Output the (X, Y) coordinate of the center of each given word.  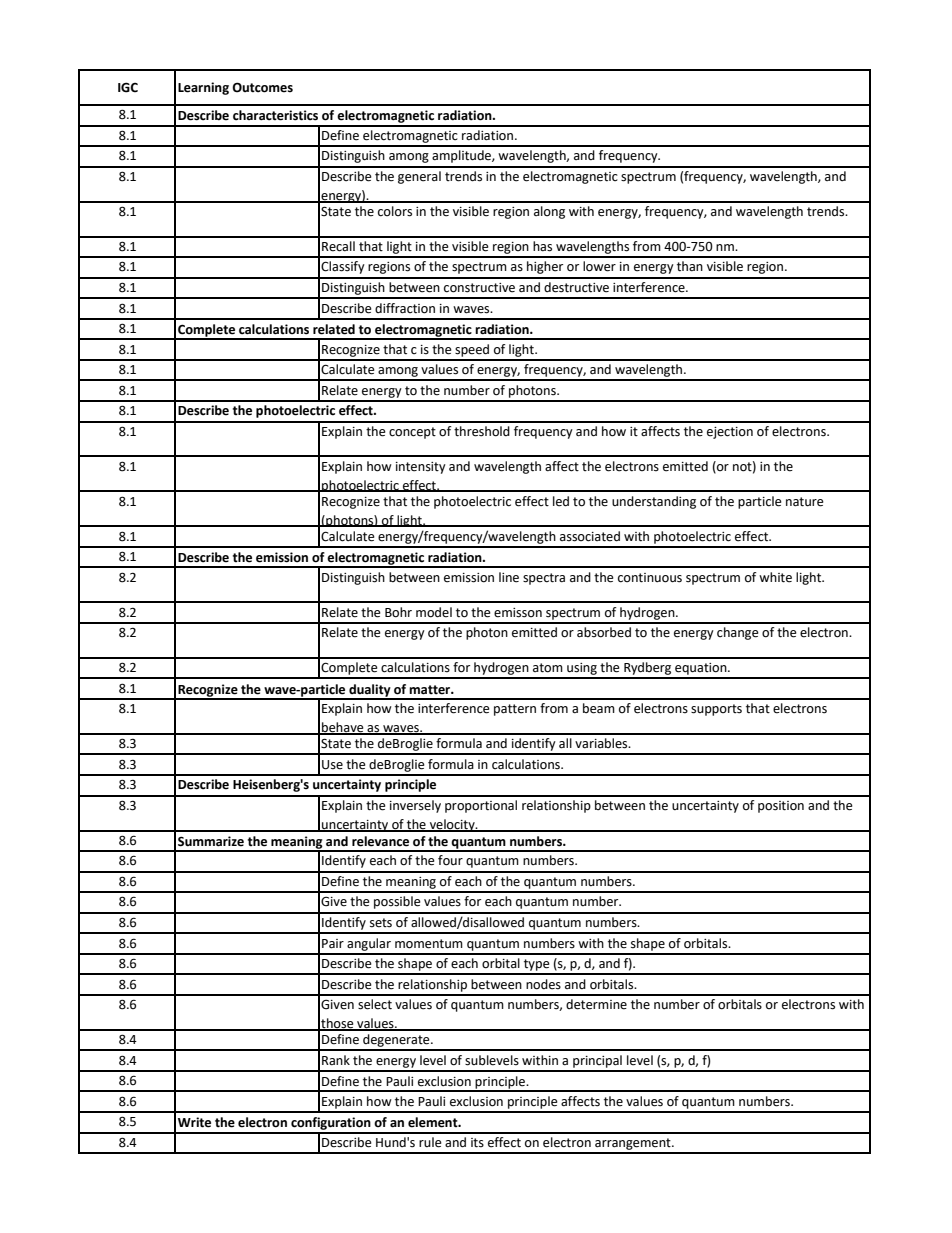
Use (332, 765)
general (419, 177)
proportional (481, 806)
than (690, 266)
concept (412, 433)
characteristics (275, 115)
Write (194, 1122)
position (781, 807)
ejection (730, 433)
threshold (482, 431)
